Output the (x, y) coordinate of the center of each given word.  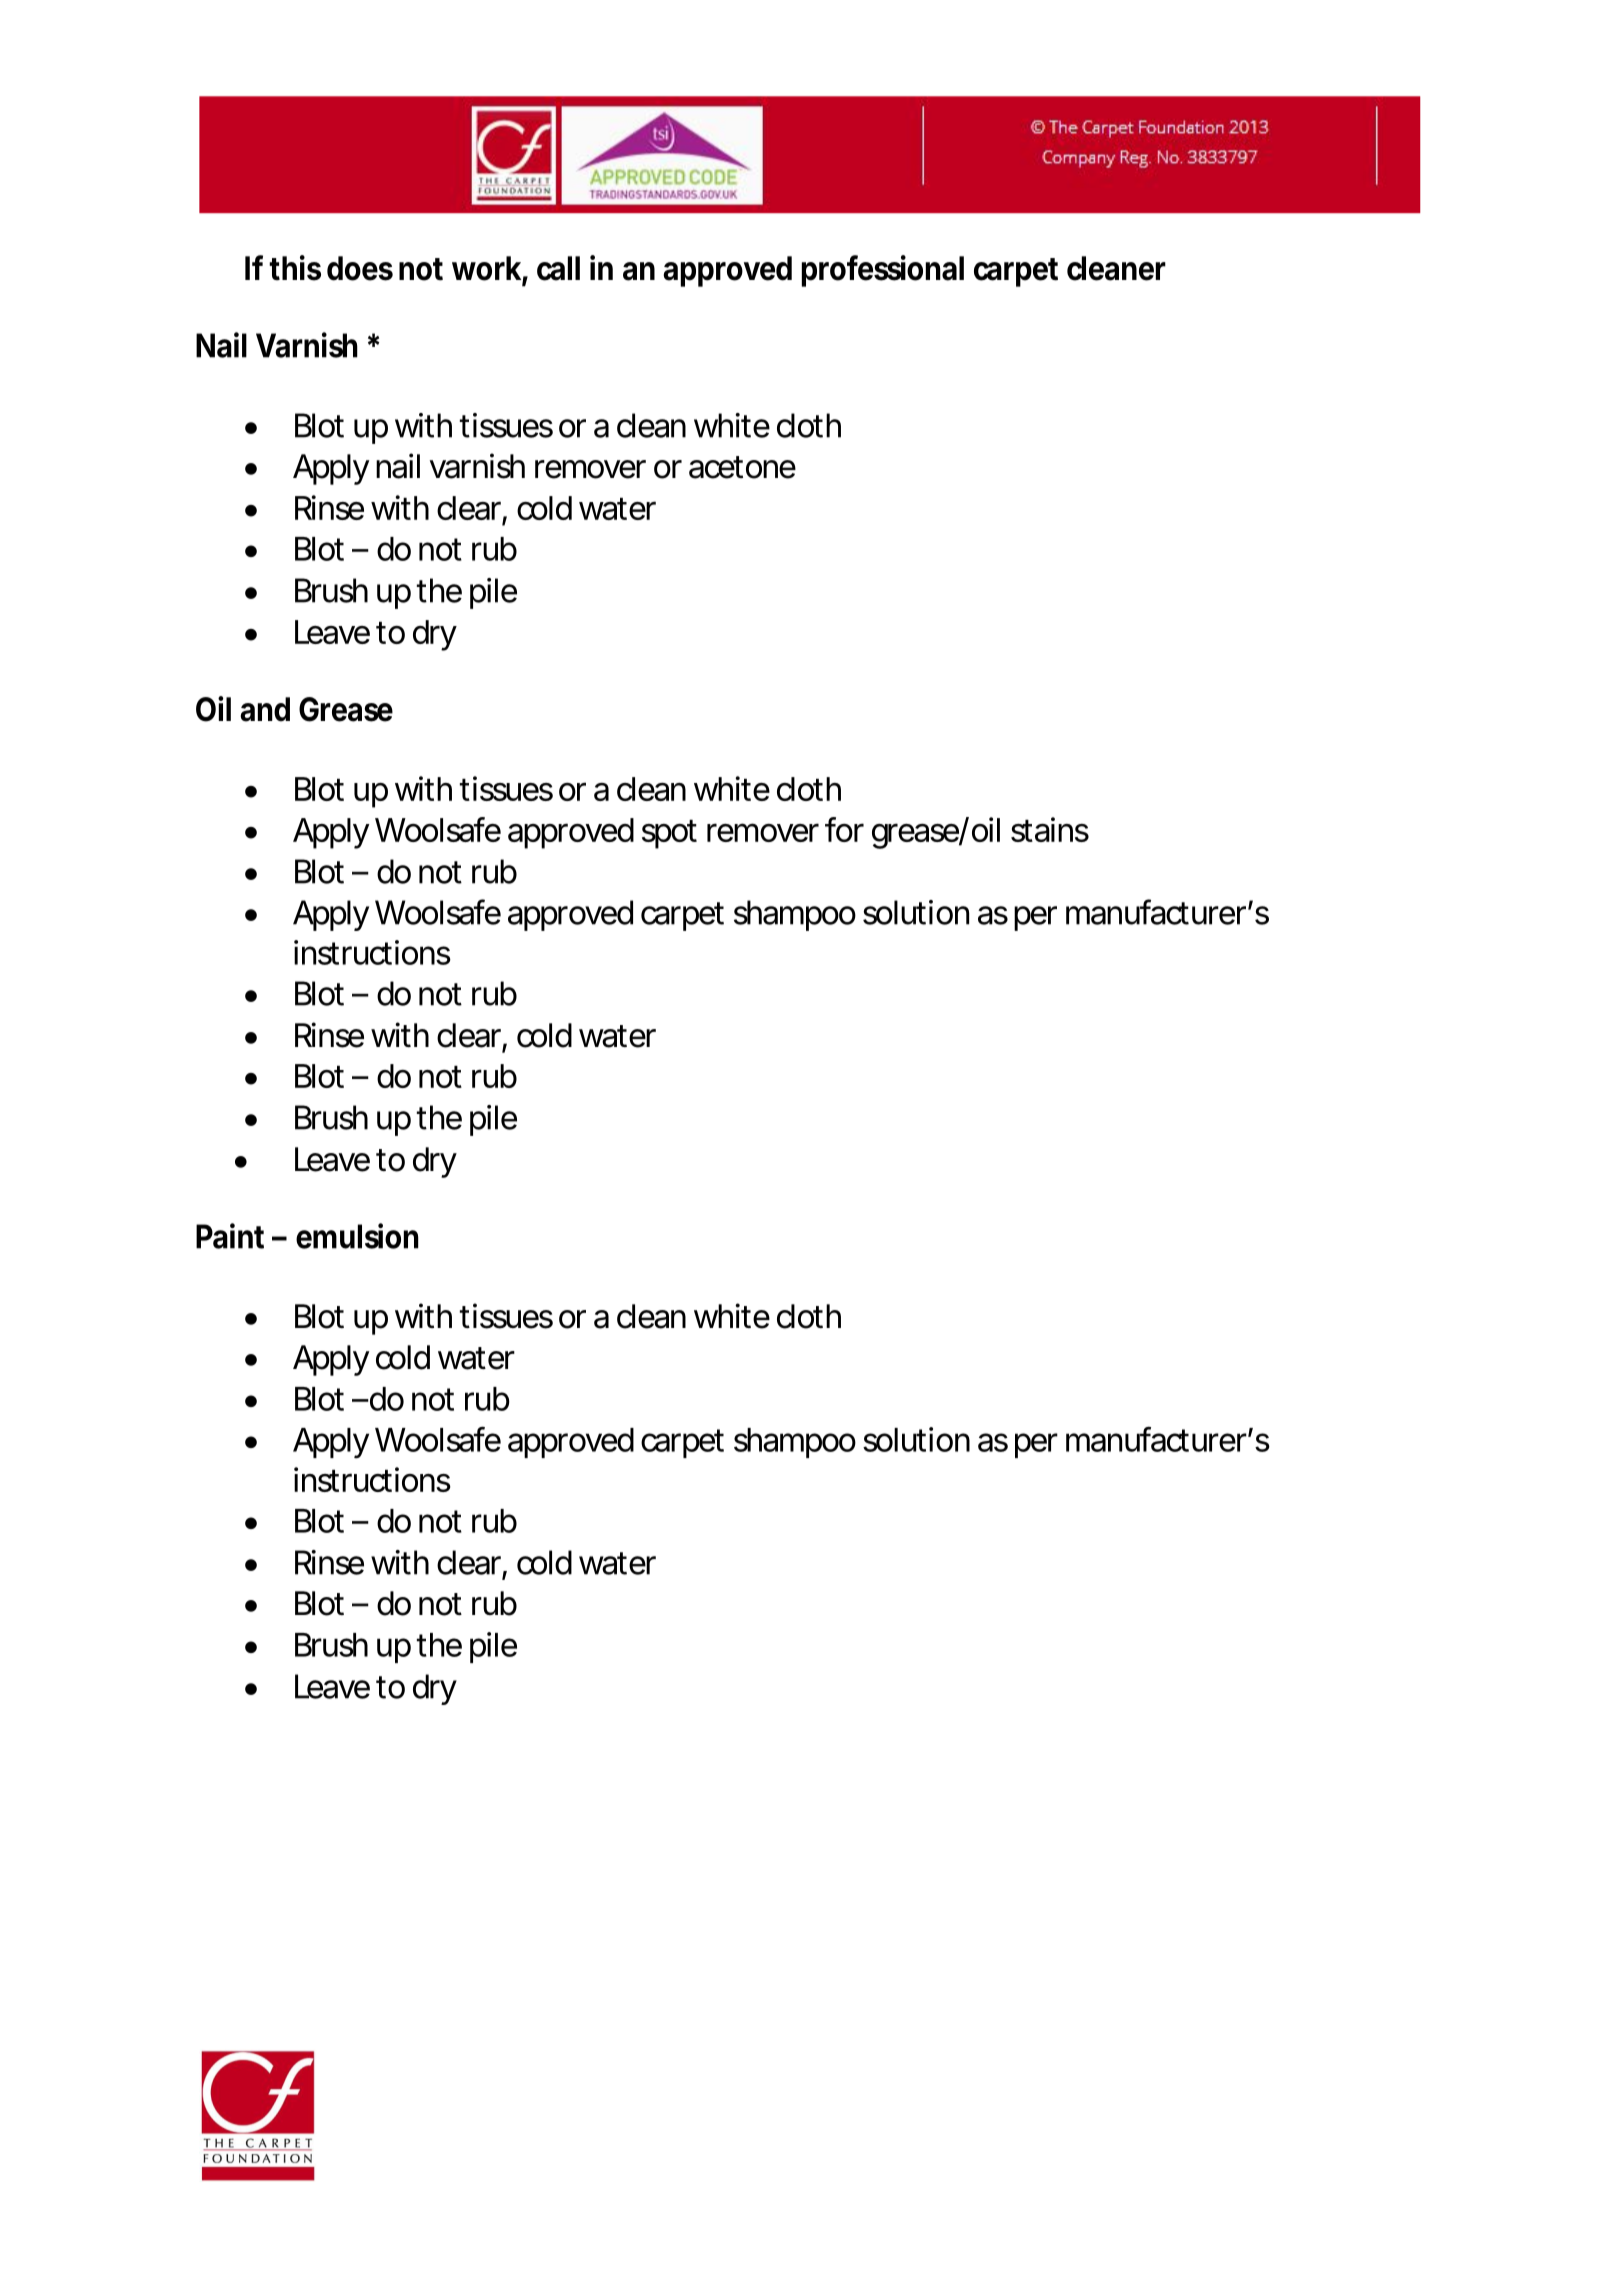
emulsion (357, 1236)
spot (669, 834)
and (265, 709)
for (844, 829)
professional (883, 271)
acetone (742, 467)
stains (1050, 829)
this (295, 268)
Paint (230, 1236)
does (360, 268)
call (558, 268)
